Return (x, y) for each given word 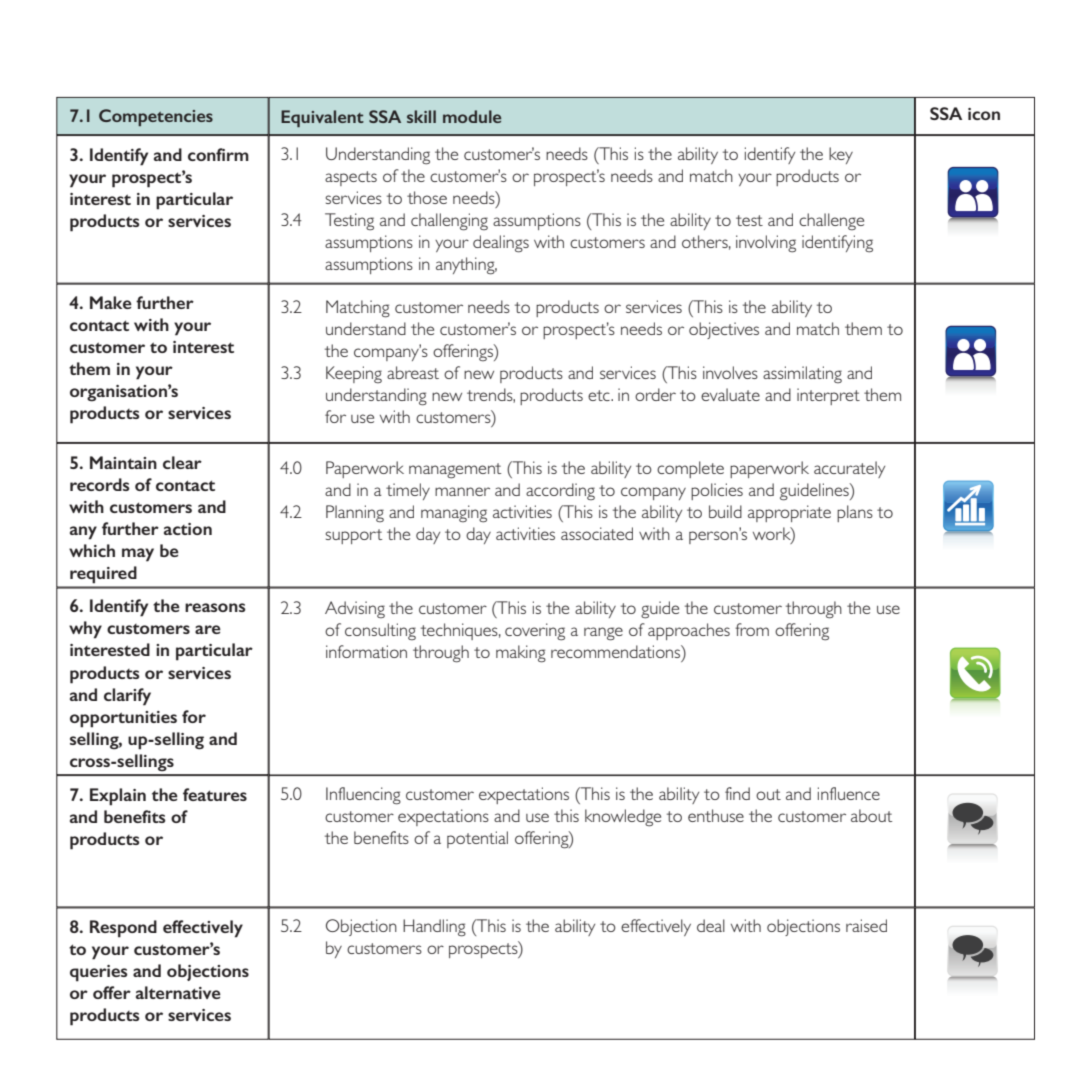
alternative (178, 992)
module (472, 116)
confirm (218, 154)
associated (597, 533)
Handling (434, 928)
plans (855, 513)
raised (866, 925)
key (841, 155)
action (188, 529)
